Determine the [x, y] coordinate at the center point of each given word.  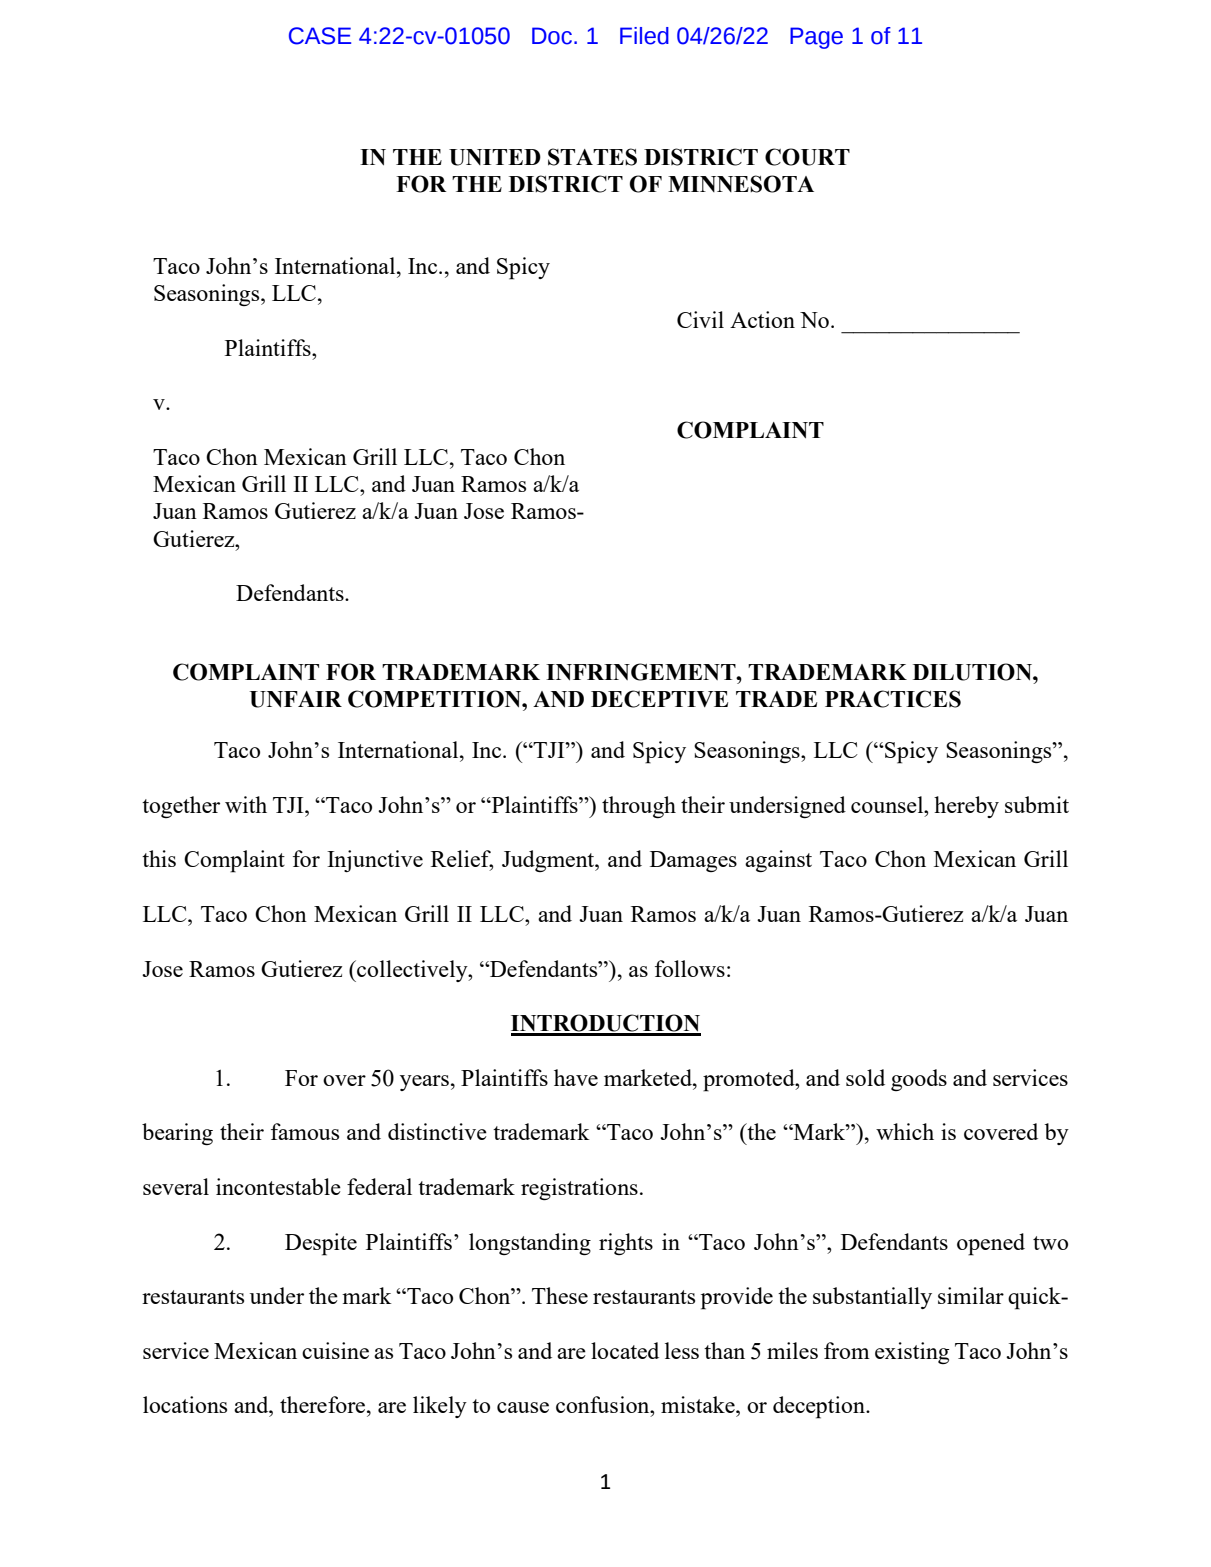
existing [912, 1353]
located [625, 1350]
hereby [966, 807]
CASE [320, 36]
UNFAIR [295, 699]
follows [690, 968]
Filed [644, 36]
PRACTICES [893, 699]
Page [816, 38]
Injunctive [375, 861]
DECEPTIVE [659, 699]
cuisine [335, 1350]
